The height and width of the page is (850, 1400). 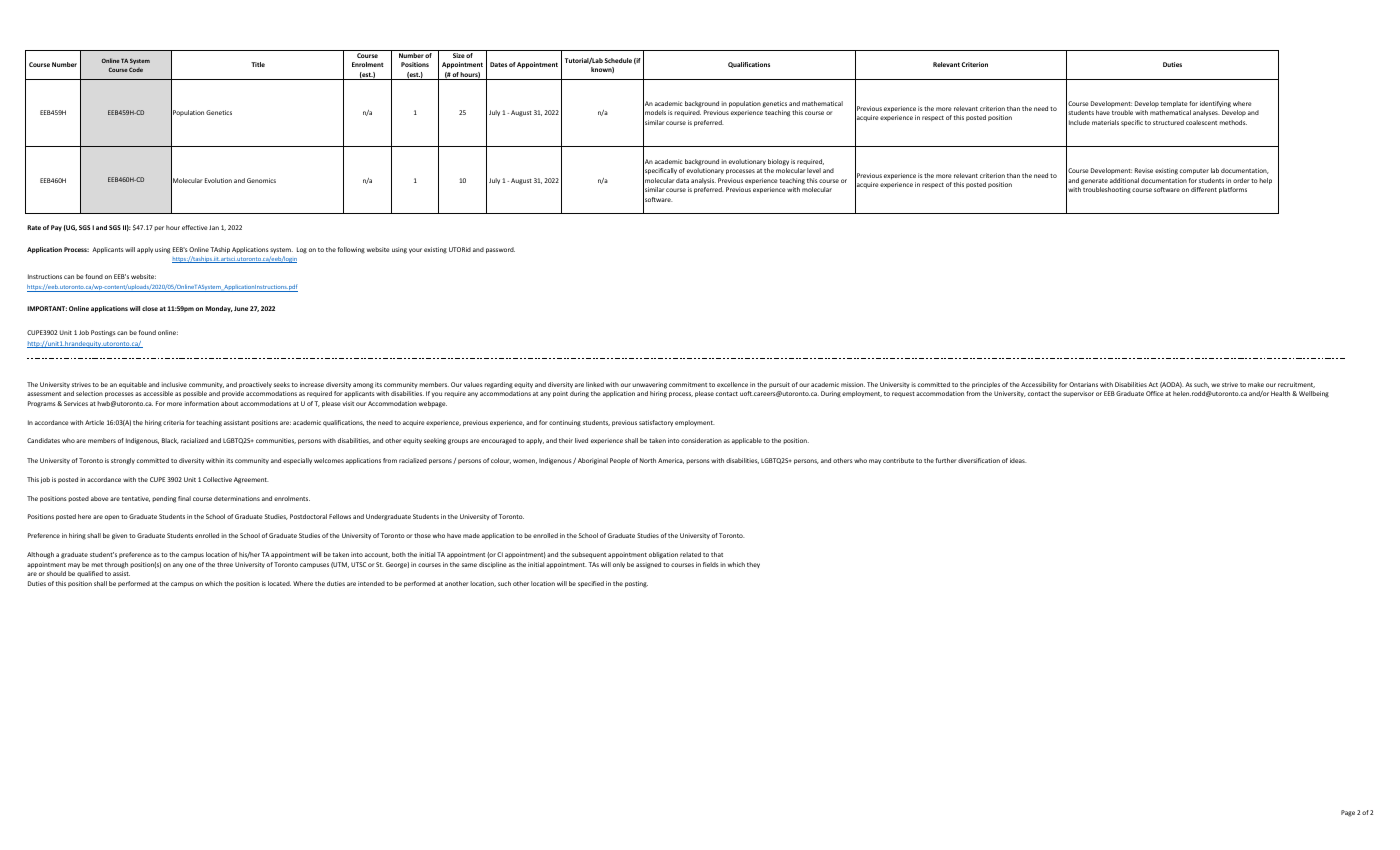 I want to click on close, so click(x=150, y=308).
